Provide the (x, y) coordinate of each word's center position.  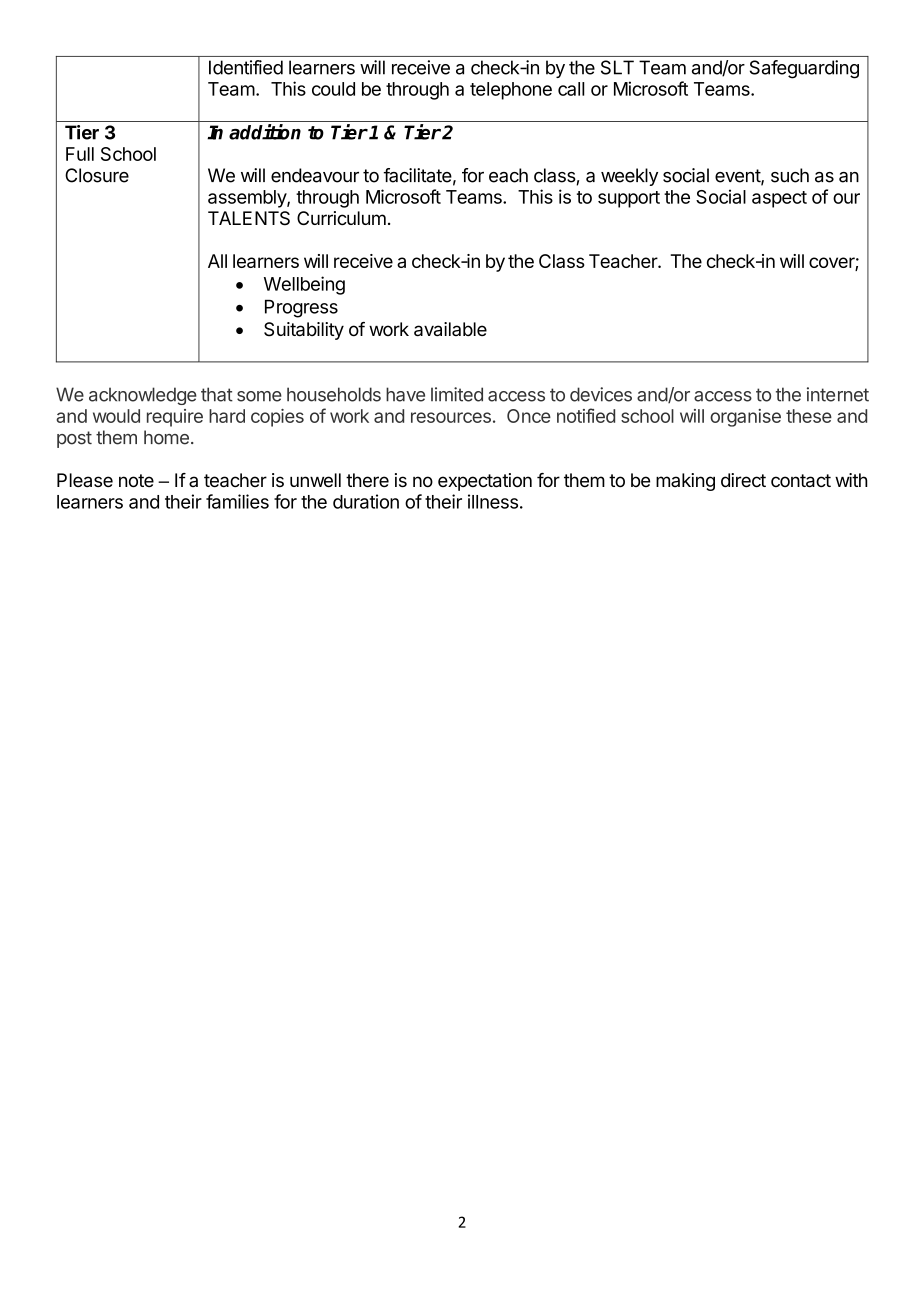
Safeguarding (804, 69)
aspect (779, 199)
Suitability (304, 331)
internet (838, 394)
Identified (246, 67)
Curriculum (341, 218)
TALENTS (249, 218)
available (450, 329)
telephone (511, 91)
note (136, 481)
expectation (485, 482)
